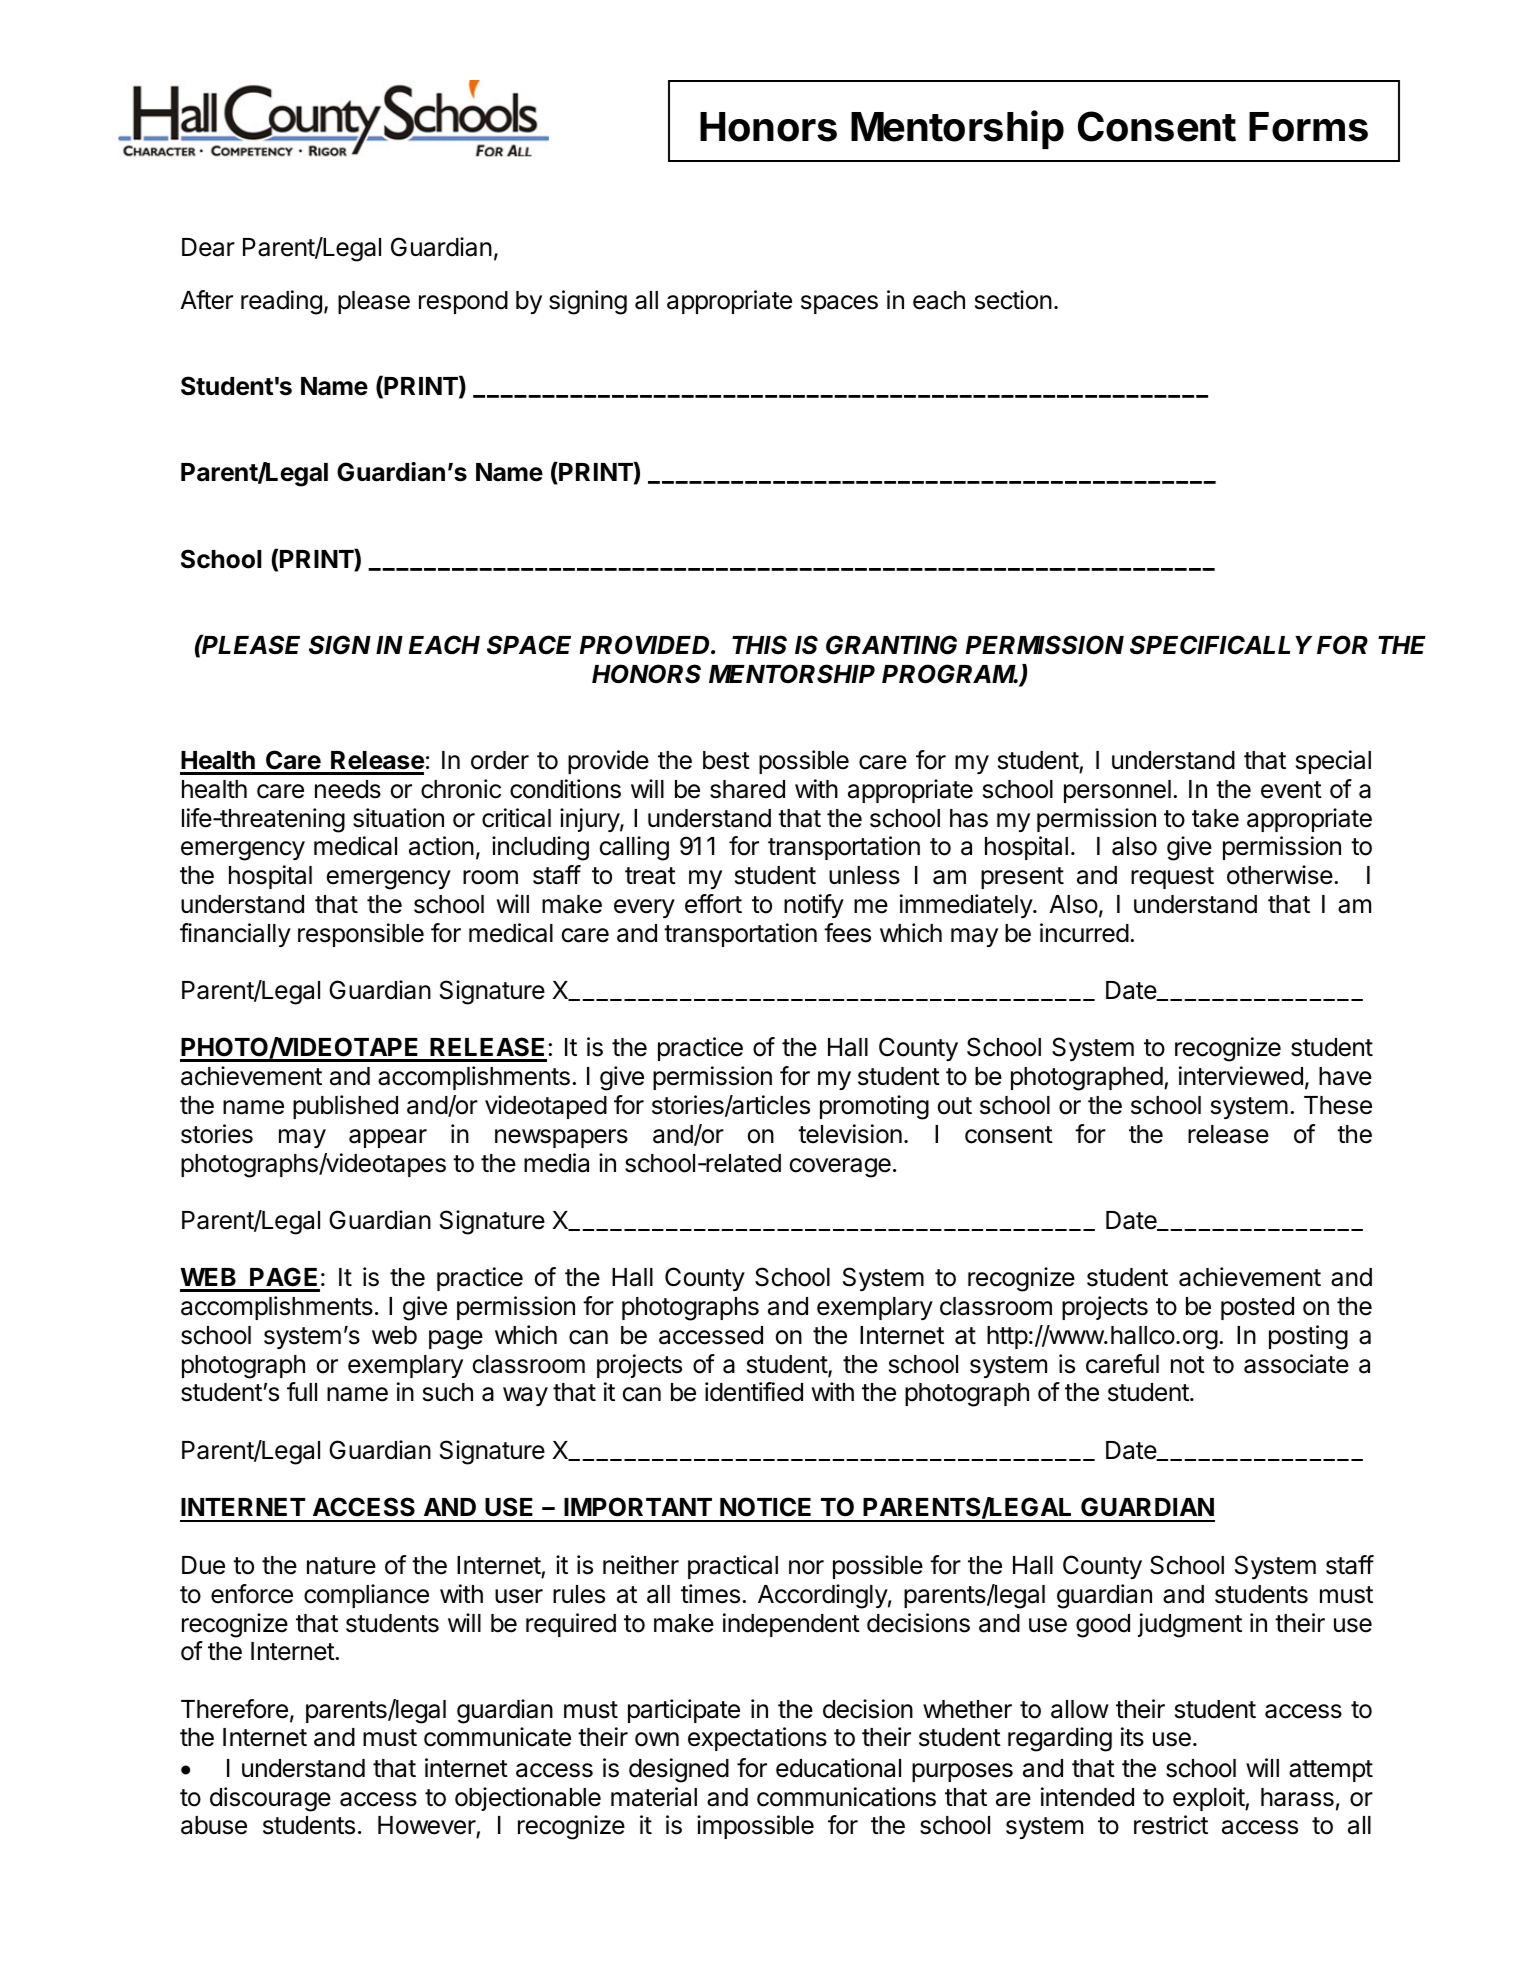 The image size is (1530, 1980). I want to click on Dear, so click(208, 247).
